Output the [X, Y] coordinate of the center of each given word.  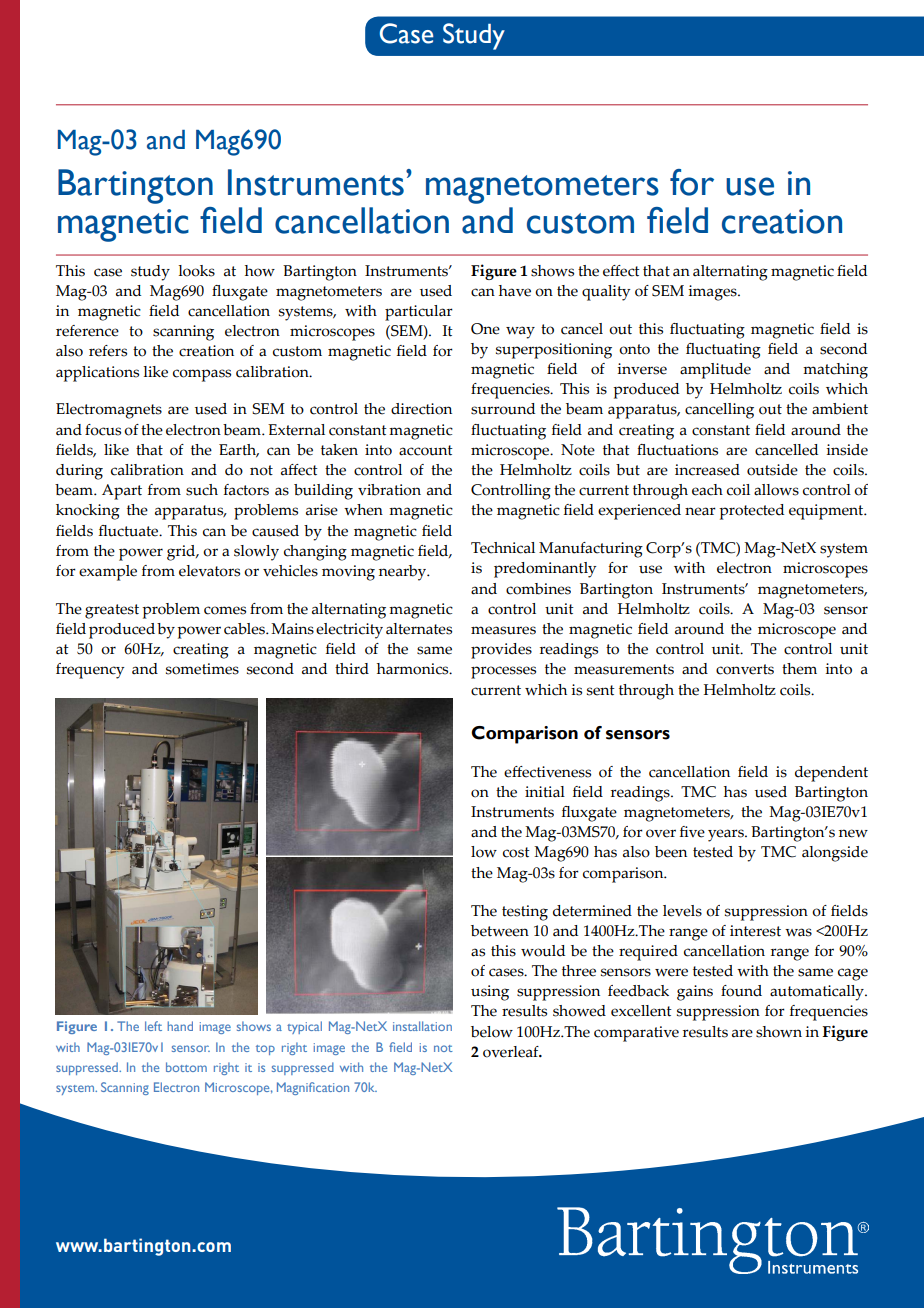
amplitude [715, 371]
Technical [503, 548]
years [727, 835]
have [515, 291]
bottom [186, 1067]
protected [751, 512]
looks [196, 271]
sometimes [202, 669]
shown [779, 1032]
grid [182, 553]
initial [545, 792]
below [492, 1032]
